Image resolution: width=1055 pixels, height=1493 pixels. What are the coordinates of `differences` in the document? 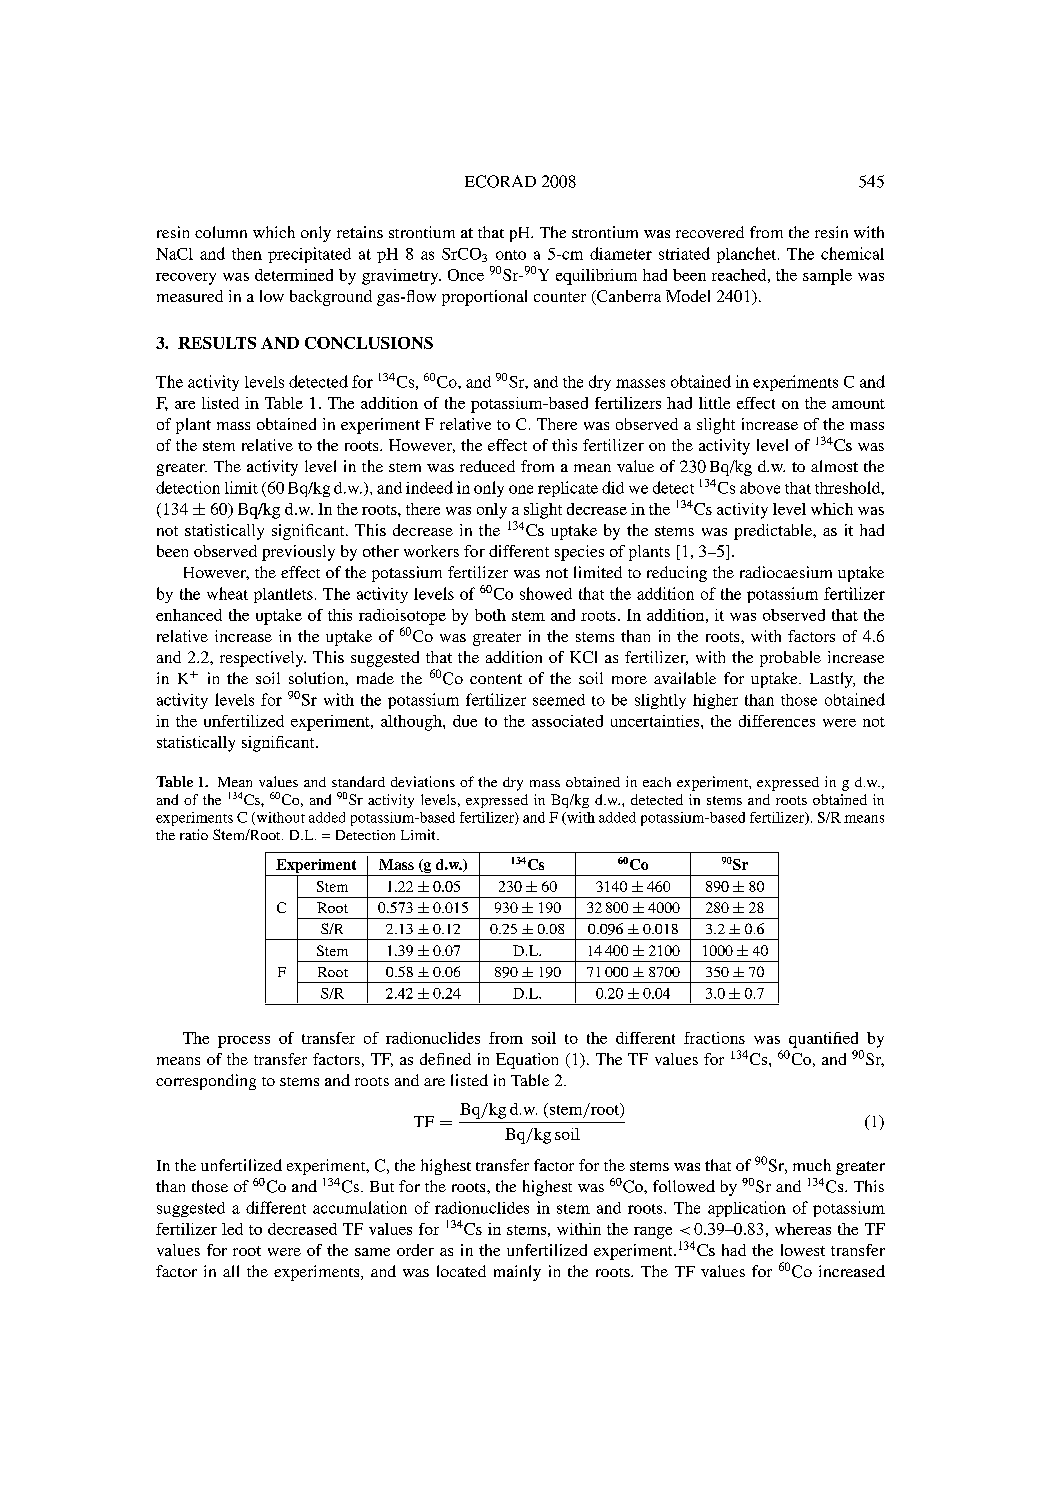 It's located at (777, 721).
